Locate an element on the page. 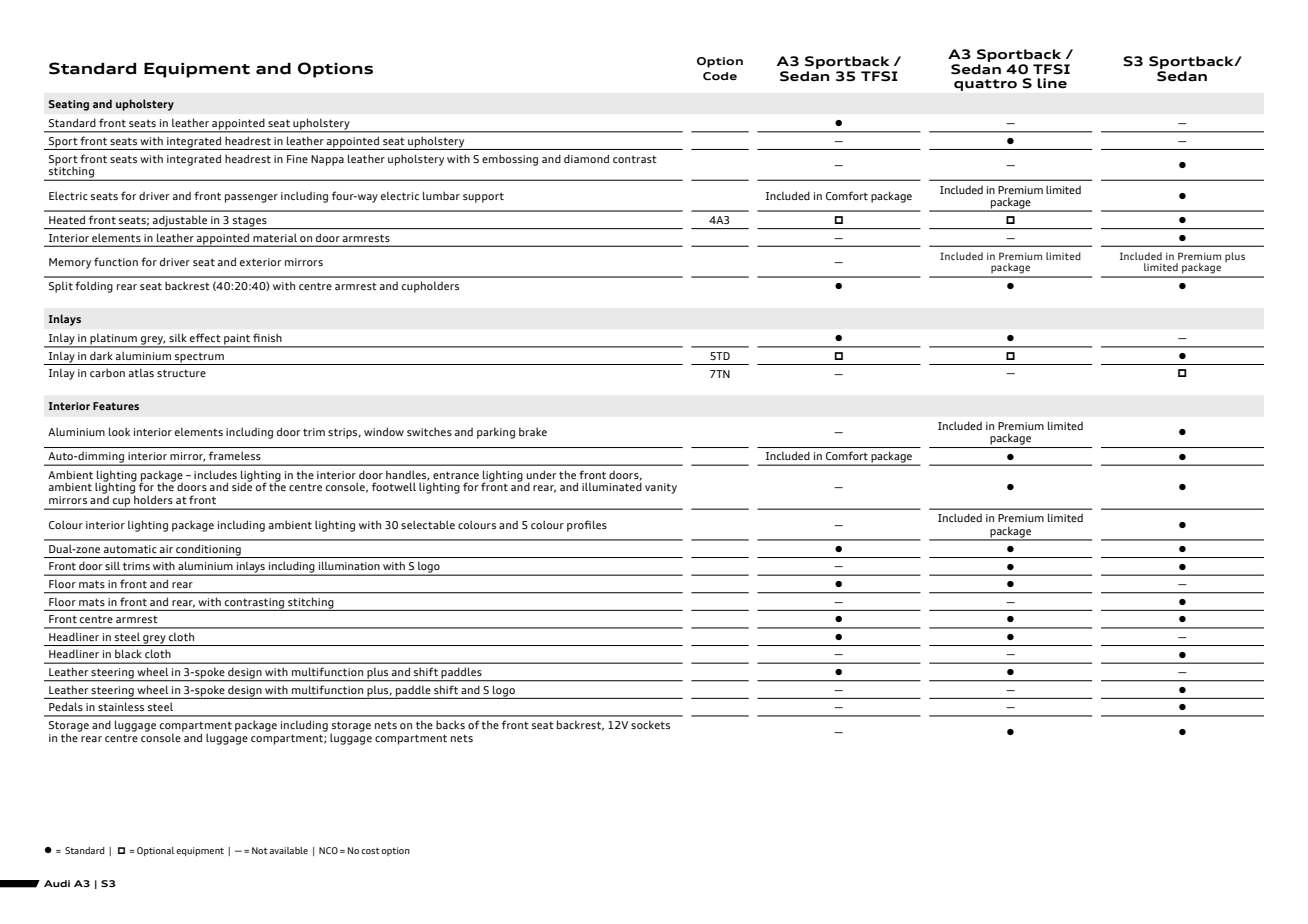  Fine is located at coordinates (297, 159).
